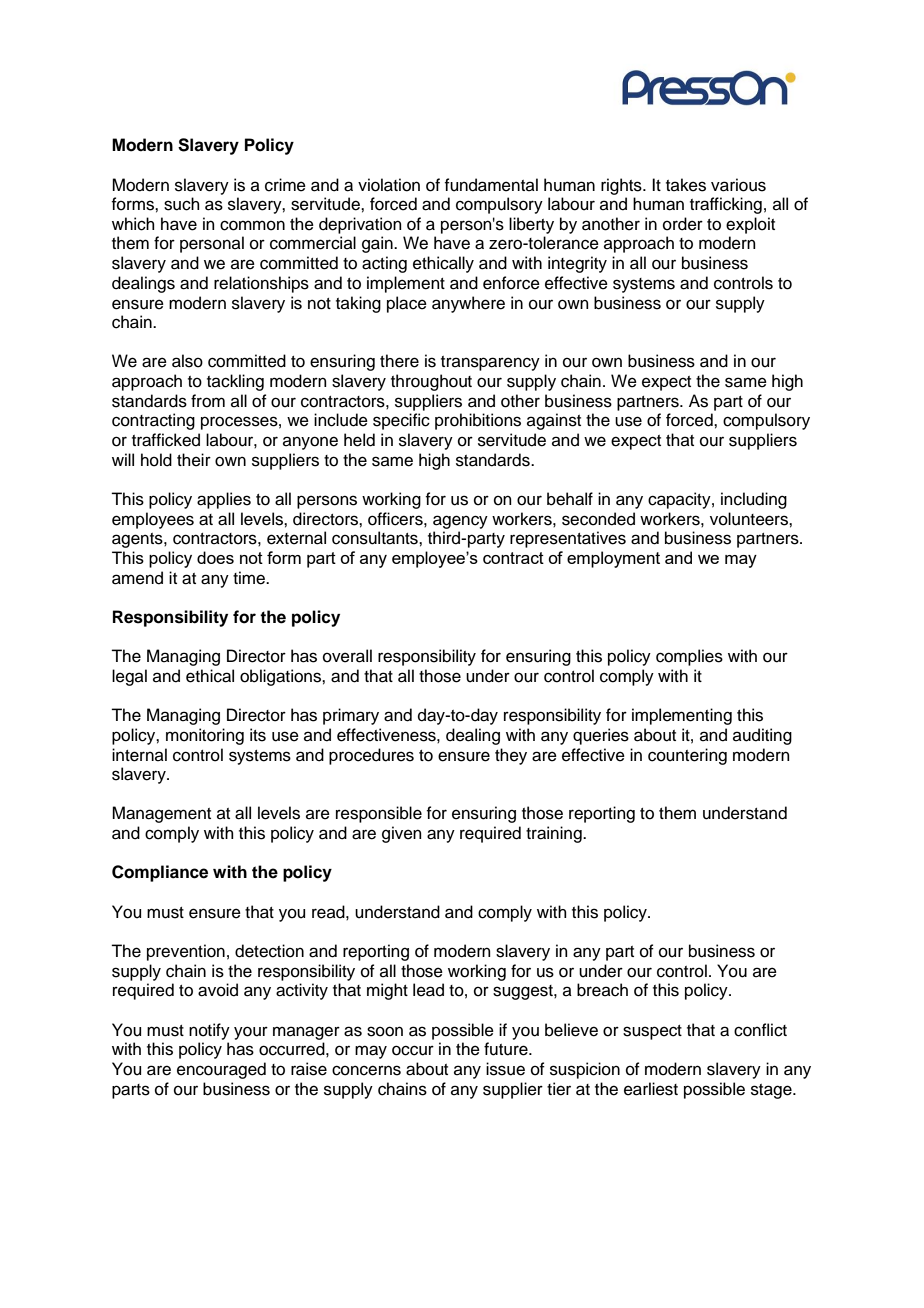  Describe the element at coordinates (689, 657) in the screenshot. I see `complies` at that location.
